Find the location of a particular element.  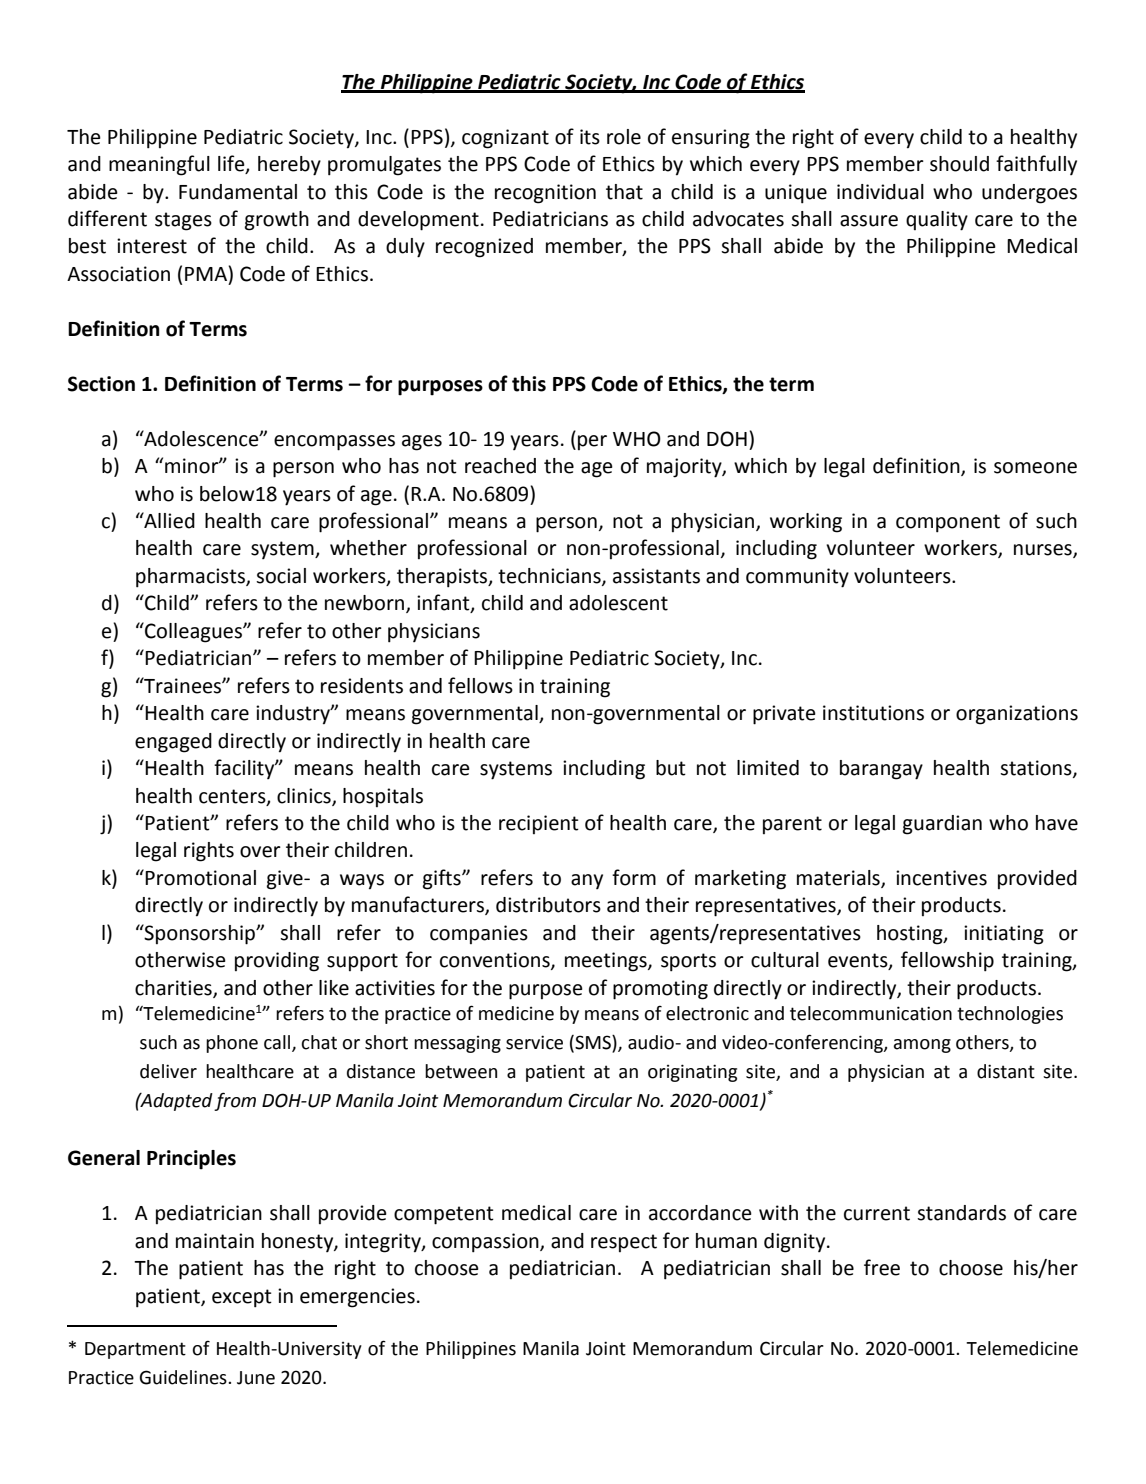

Guidelines is located at coordinates (184, 1377).
